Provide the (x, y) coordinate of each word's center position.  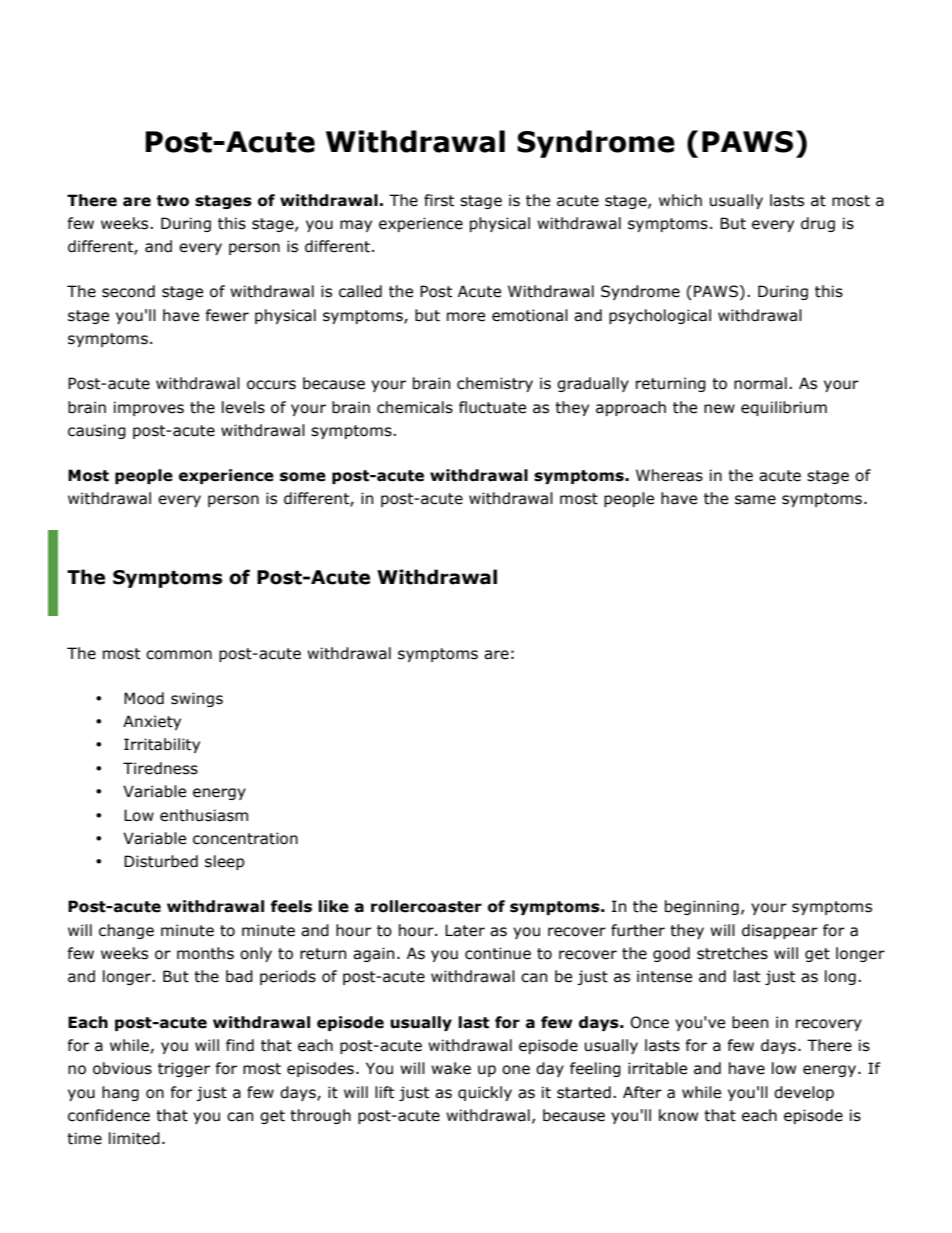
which (680, 200)
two (173, 201)
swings (197, 699)
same (755, 500)
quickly (485, 1093)
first (439, 200)
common (179, 655)
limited (134, 1138)
